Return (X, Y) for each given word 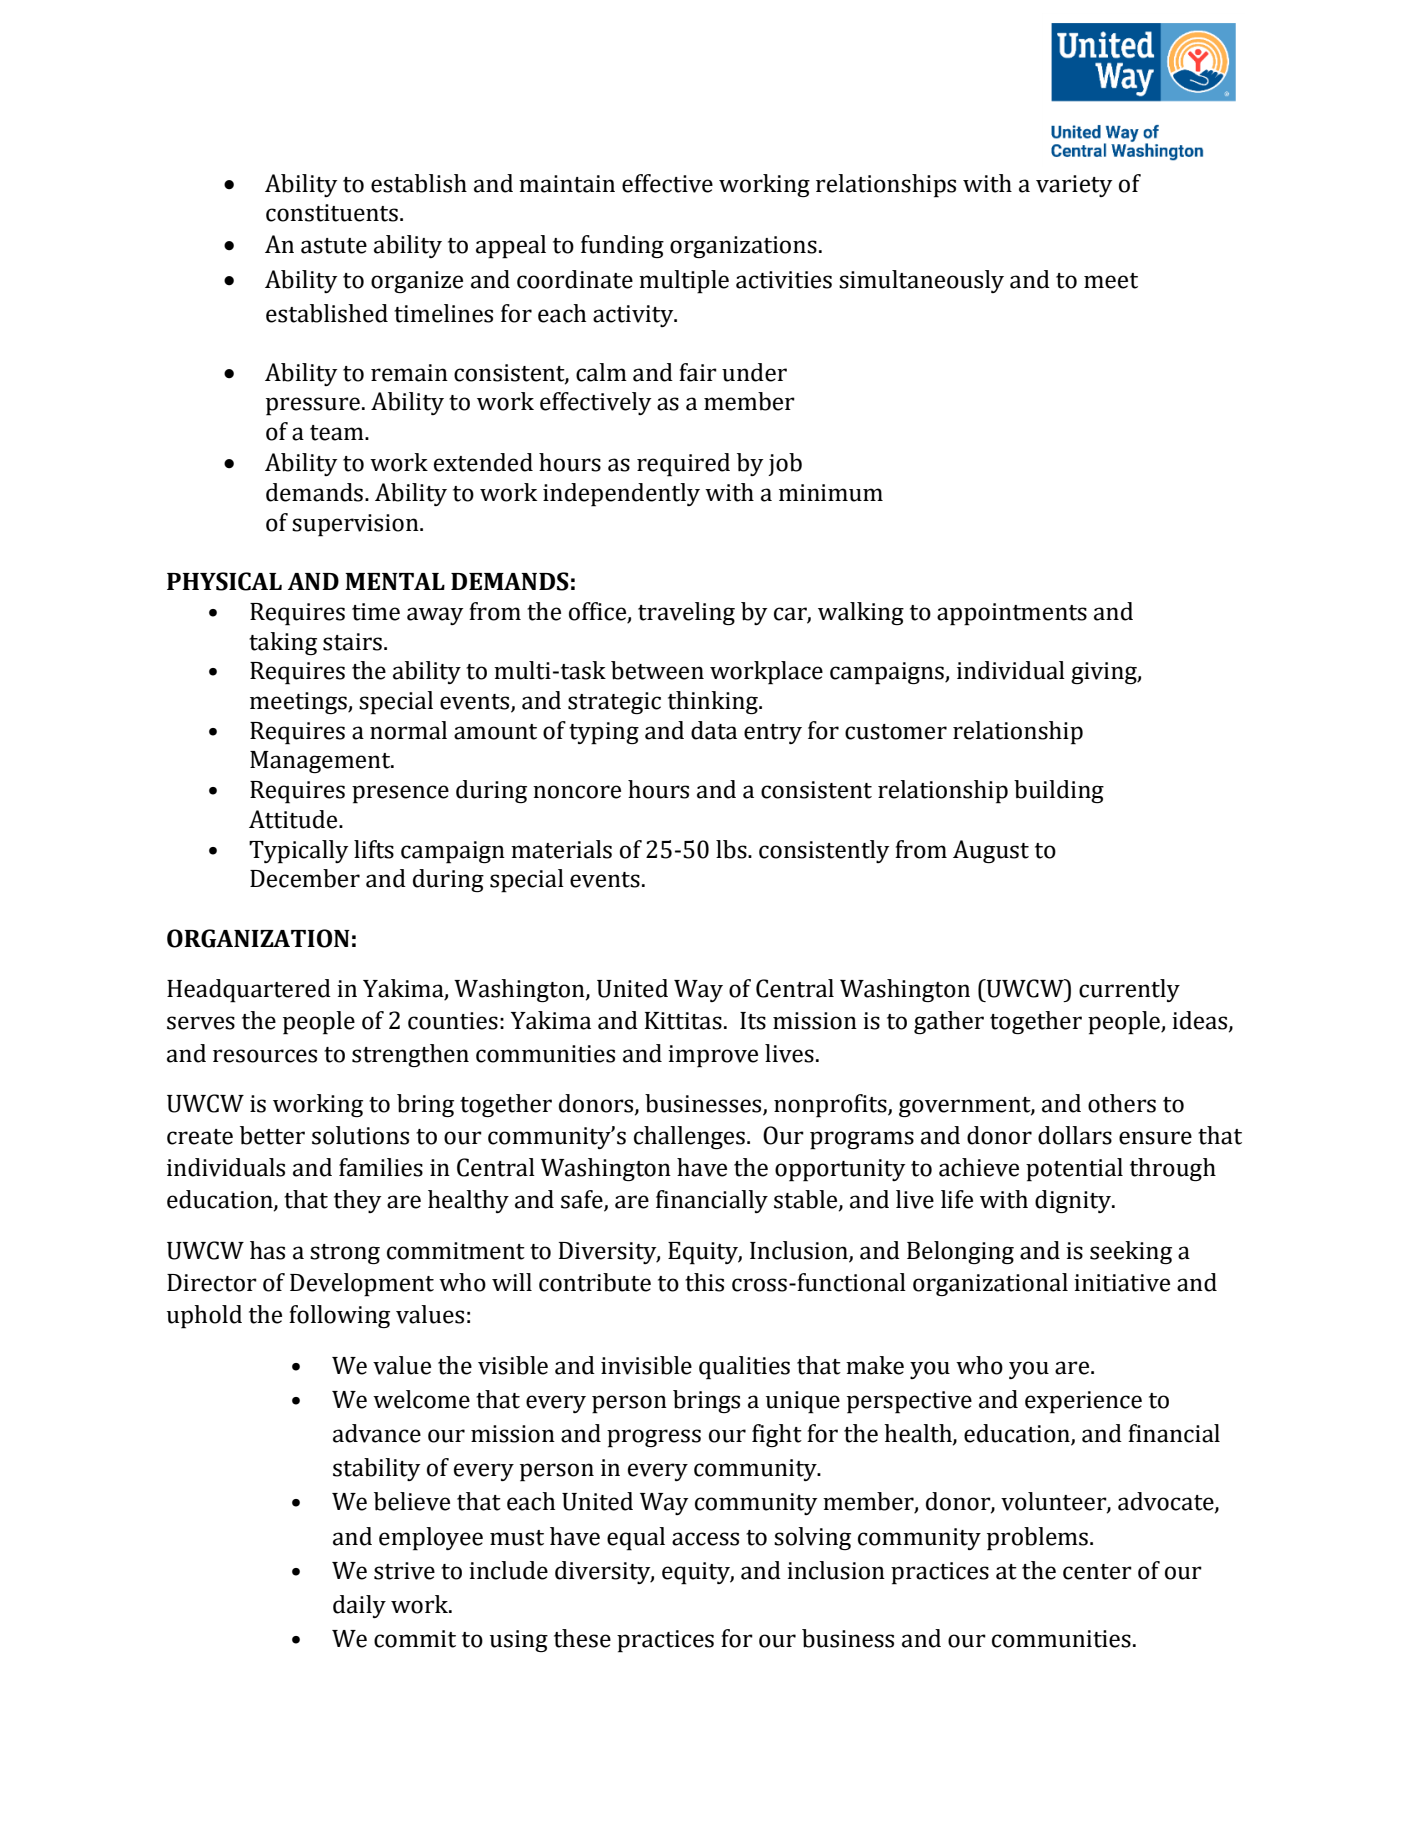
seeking (1131, 1252)
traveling (686, 613)
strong (345, 1254)
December (305, 878)
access (705, 1539)
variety (1074, 186)
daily (359, 1606)
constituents (332, 213)
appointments (1012, 614)
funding (622, 246)
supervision (356, 525)
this (704, 1282)
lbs (732, 849)
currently (1129, 990)
